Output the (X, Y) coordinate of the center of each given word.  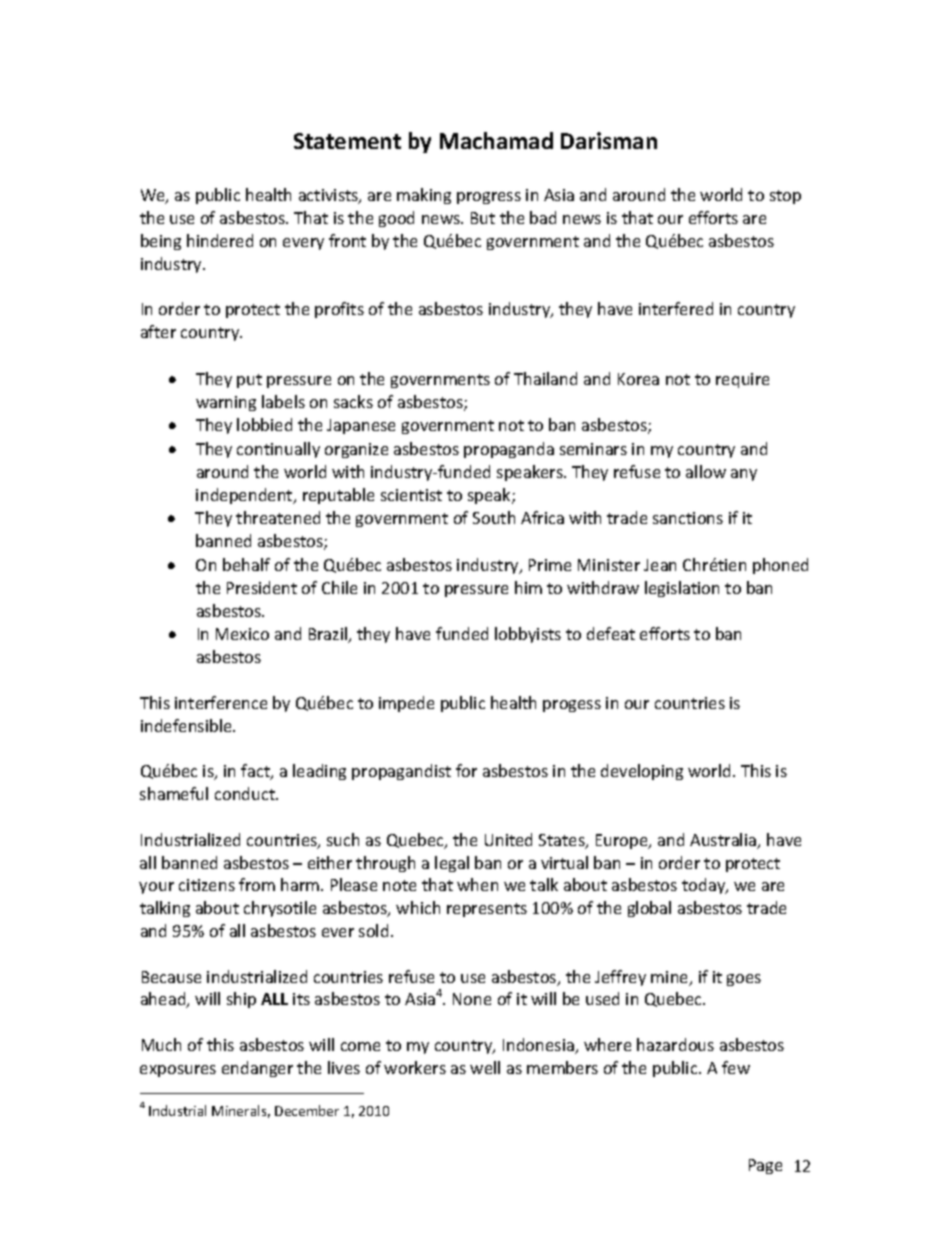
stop (785, 197)
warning (226, 403)
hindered (220, 240)
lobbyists (528, 635)
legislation (682, 589)
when (477, 884)
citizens (207, 885)
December (307, 1110)
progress (489, 198)
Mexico (242, 634)
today (705, 886)
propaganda (509, 450)
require (742, 380)
